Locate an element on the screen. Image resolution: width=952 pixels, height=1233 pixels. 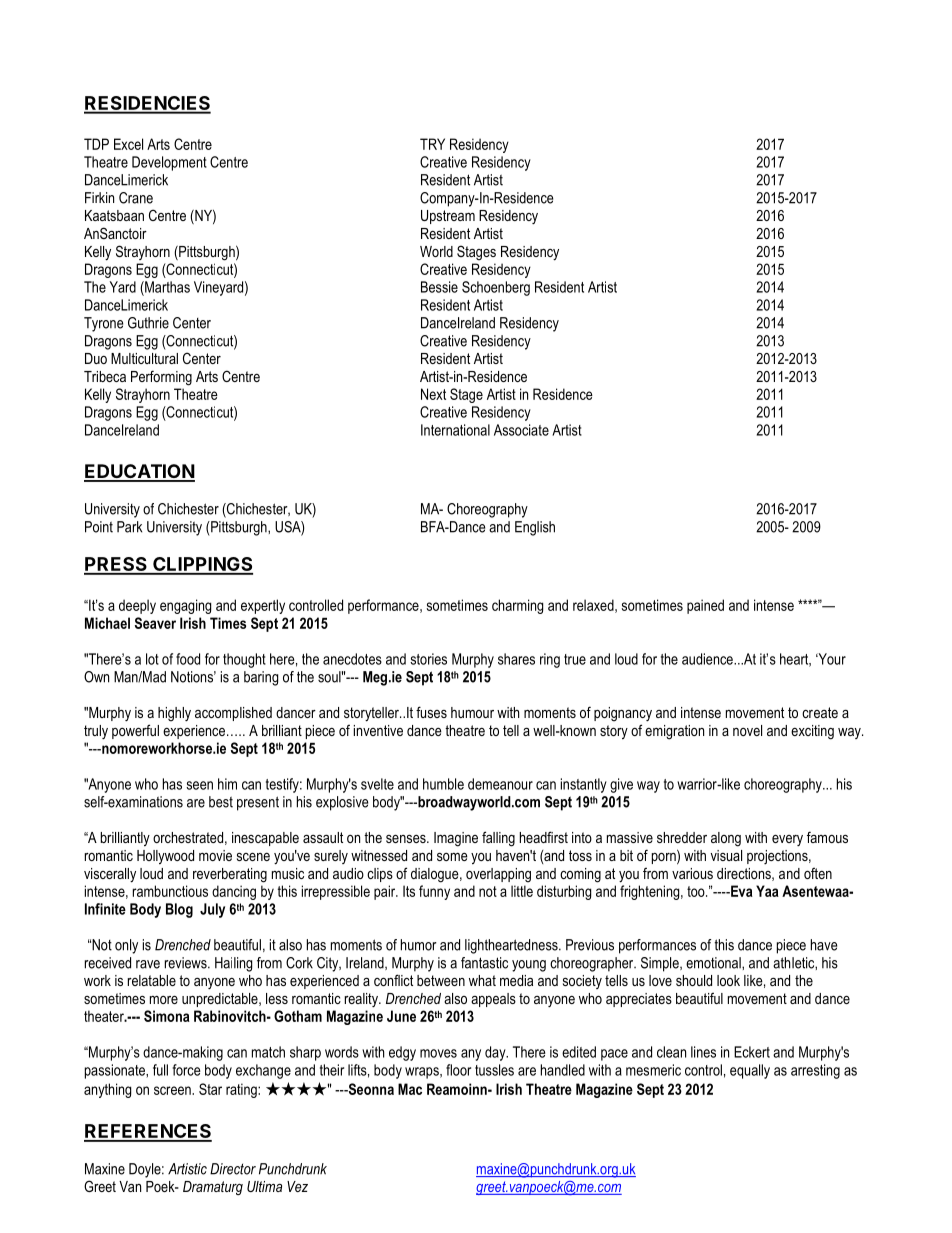
Development is located at coordinates (169, 163).
